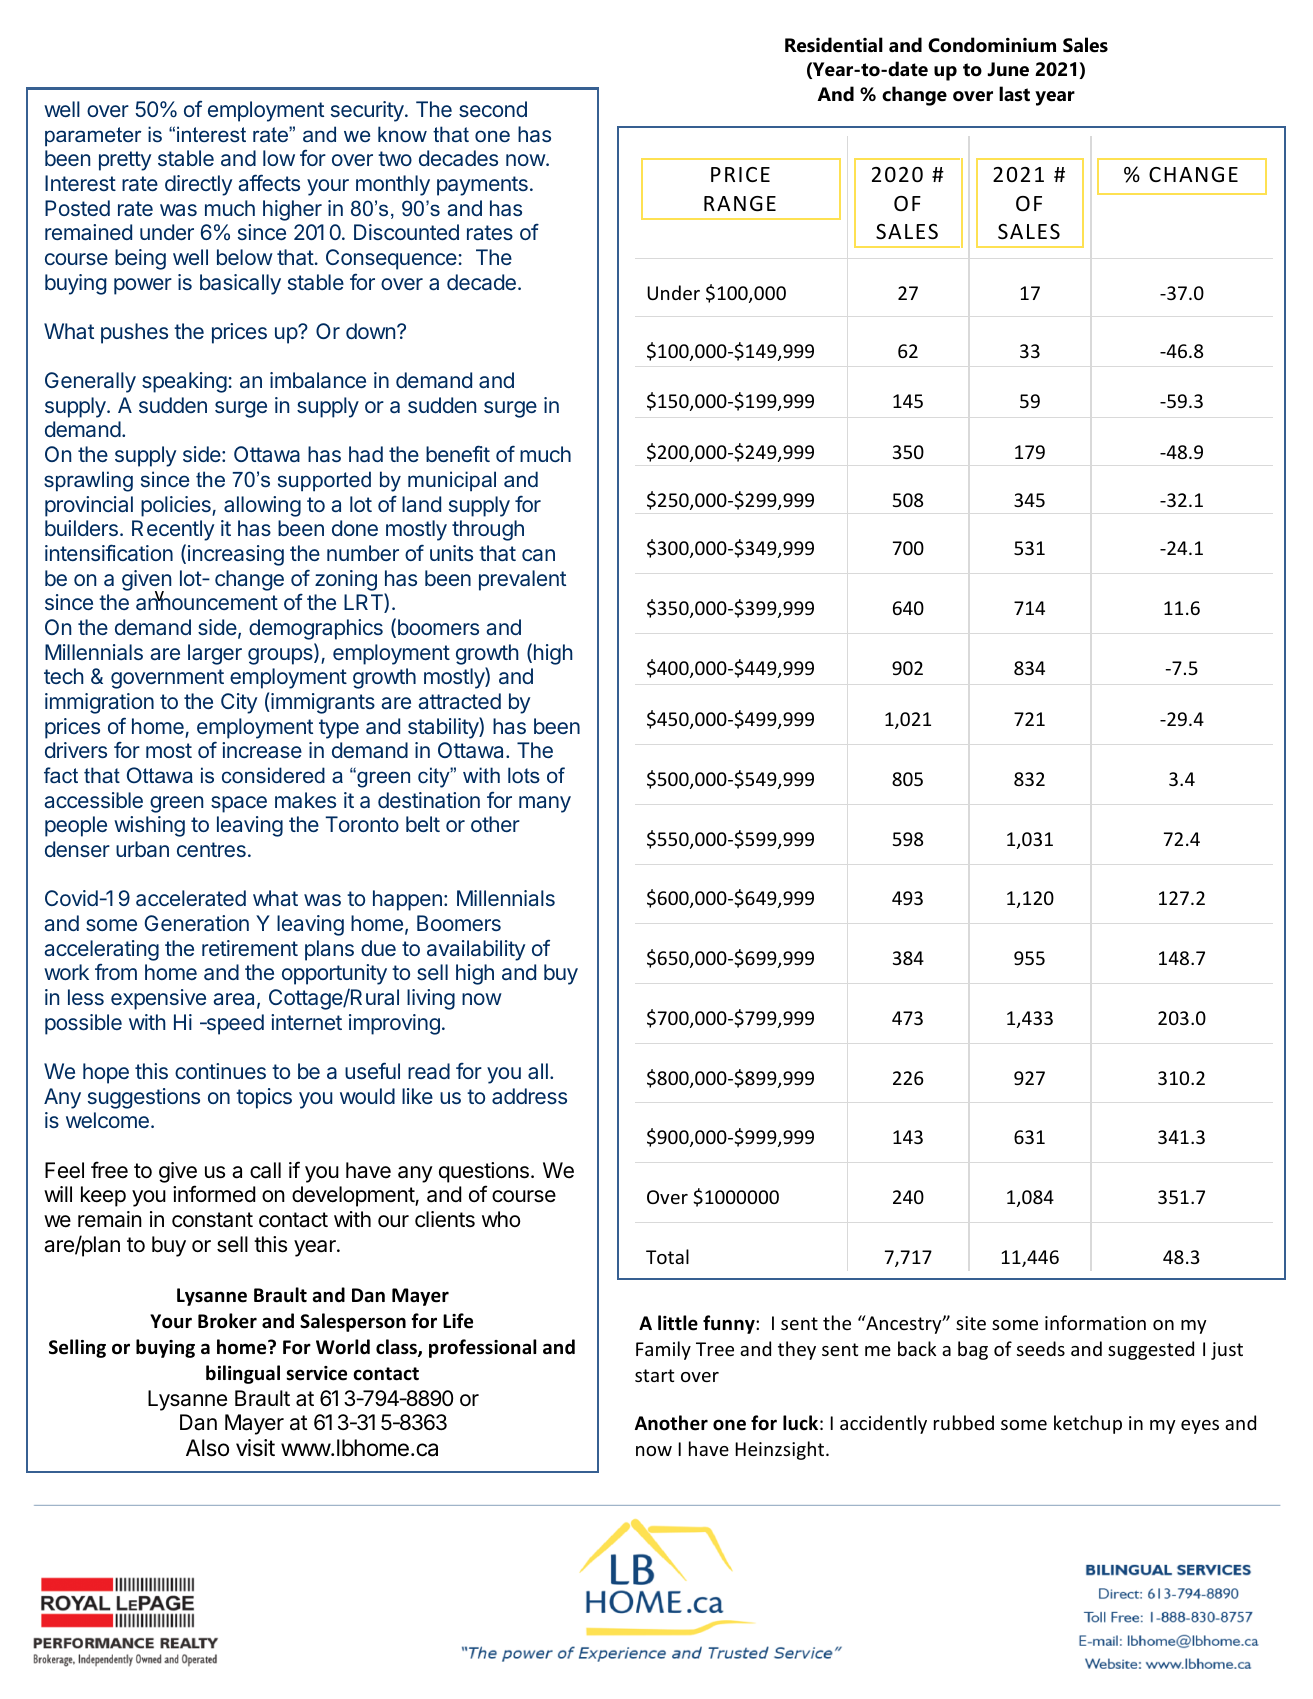 The width and height of the image is (1313, 1699). What do you see at coordinates (243, 1374) in the image?
I see `bilingual` at bounding box center [243, 1374].
